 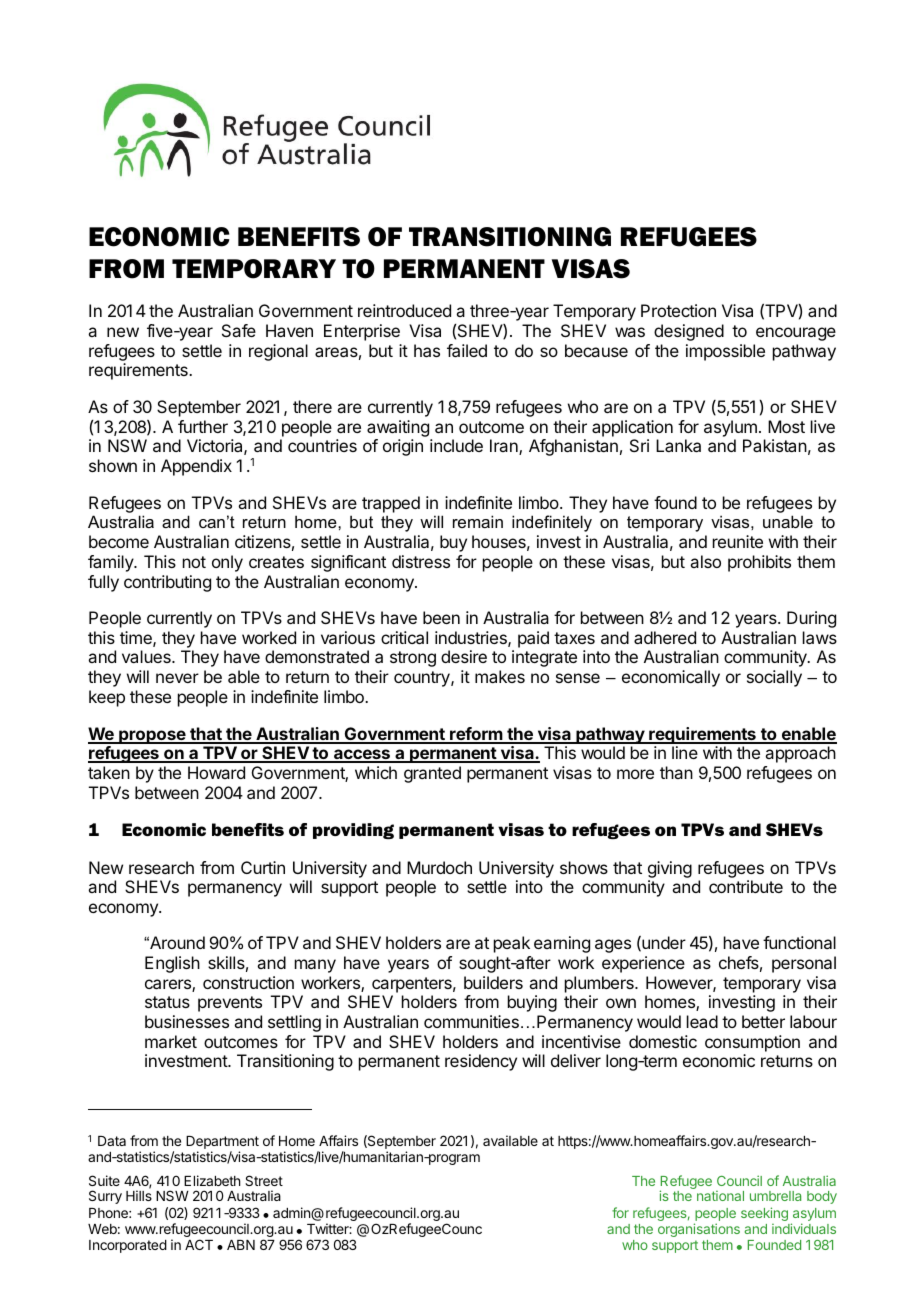 What do you see at coordinates (199, 1244) in the page?
I see `ACT` at bounding box center [199, 1244].
